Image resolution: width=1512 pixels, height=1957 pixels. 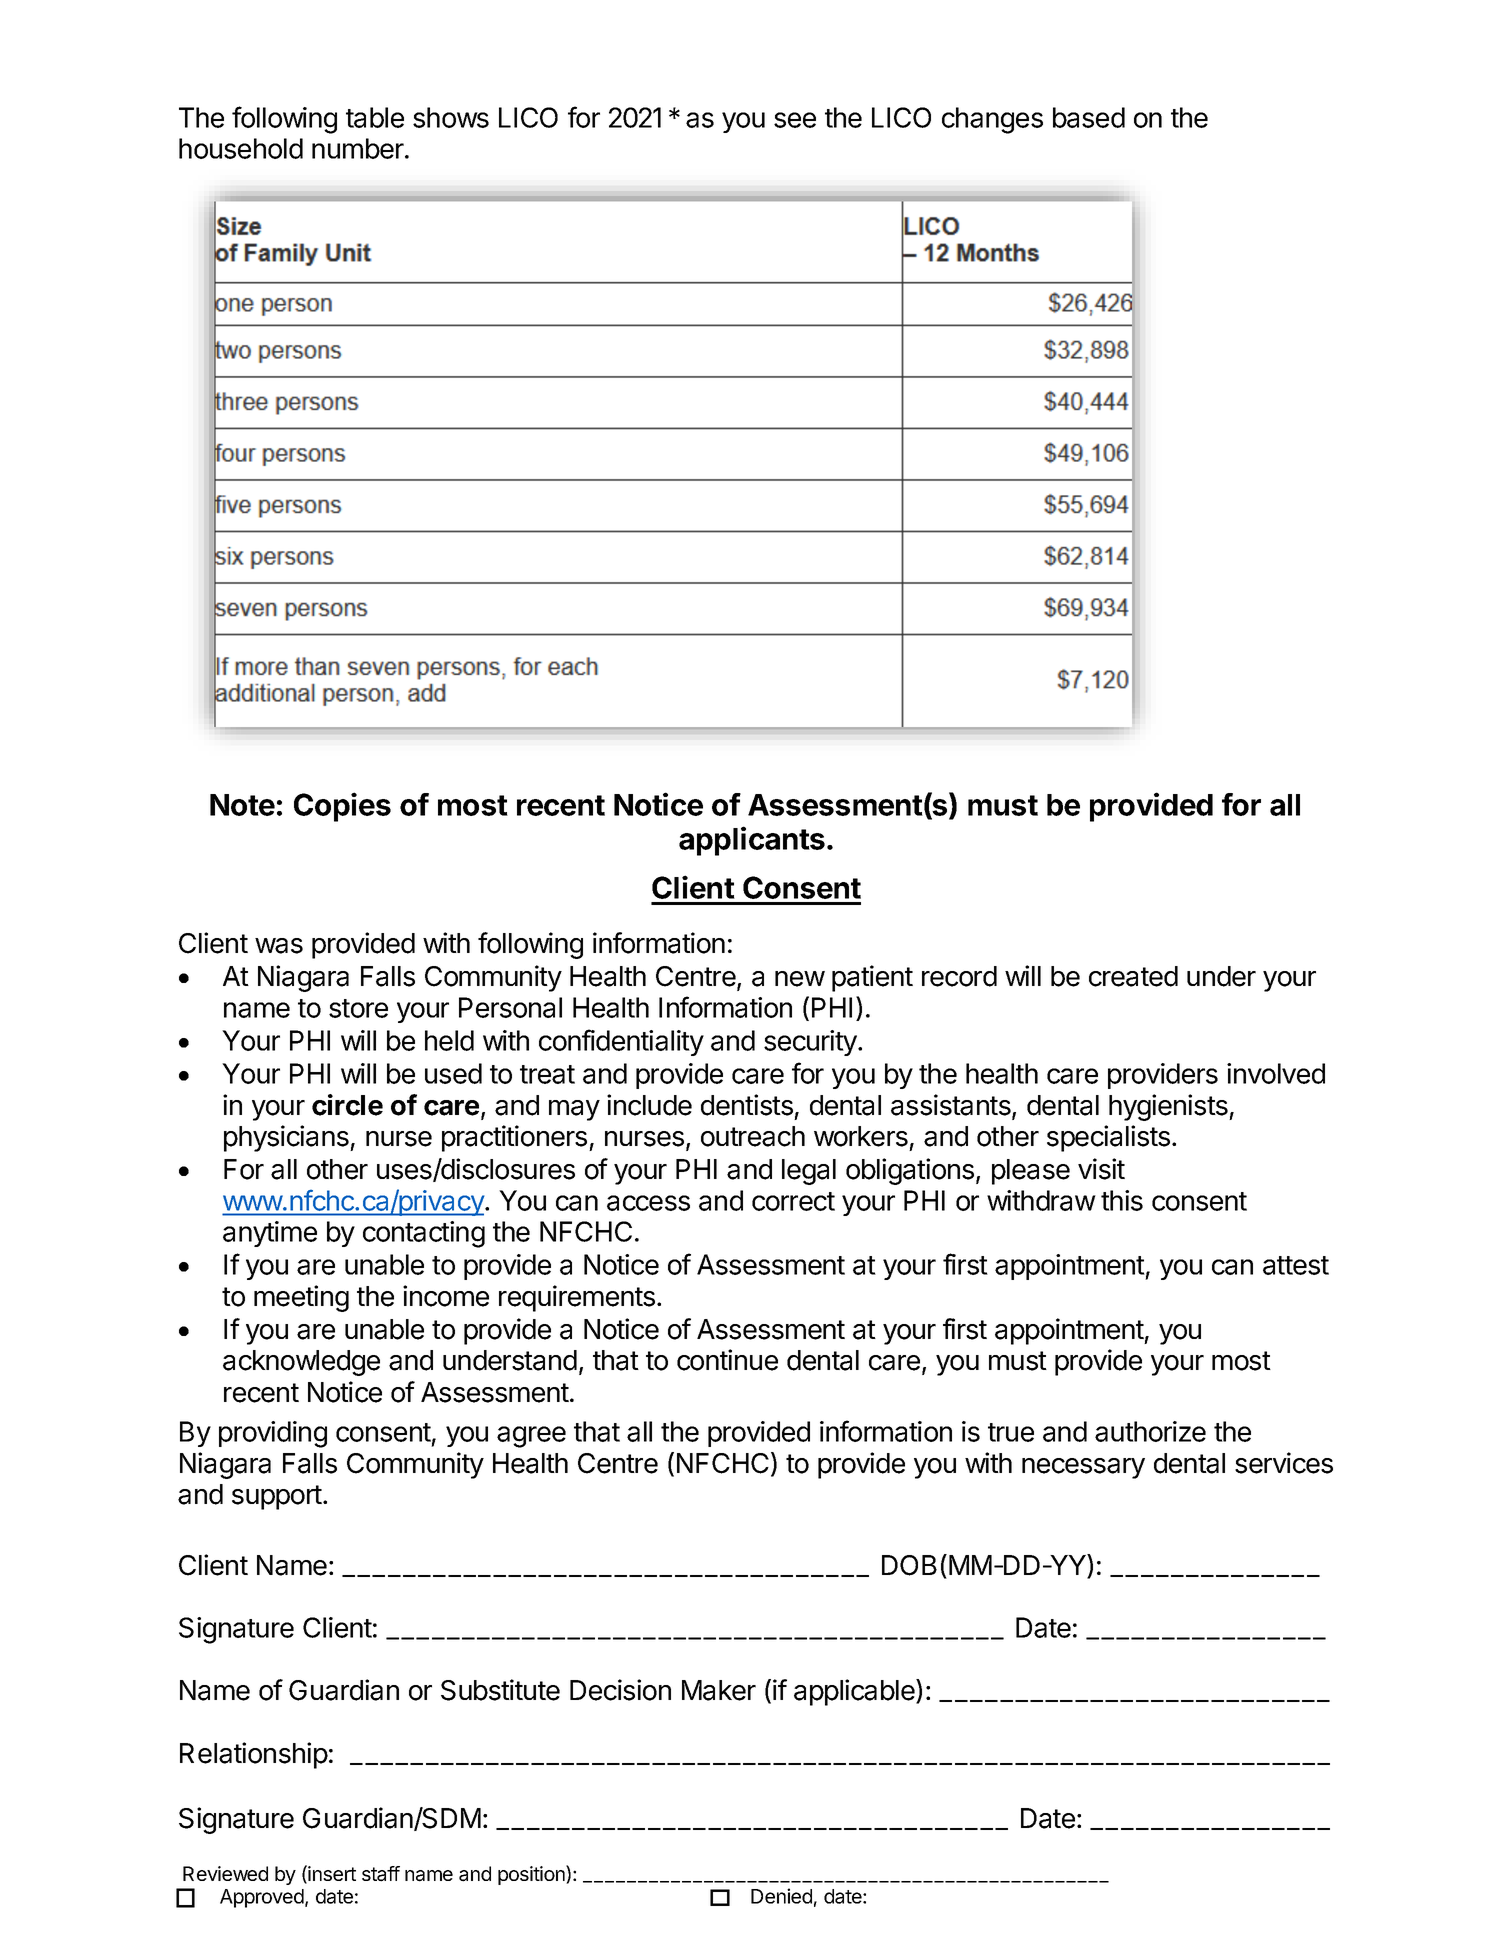 What do you see at coordinates (752, 841) in the image?
I see `applicants` at bounding box center [752, 841].
